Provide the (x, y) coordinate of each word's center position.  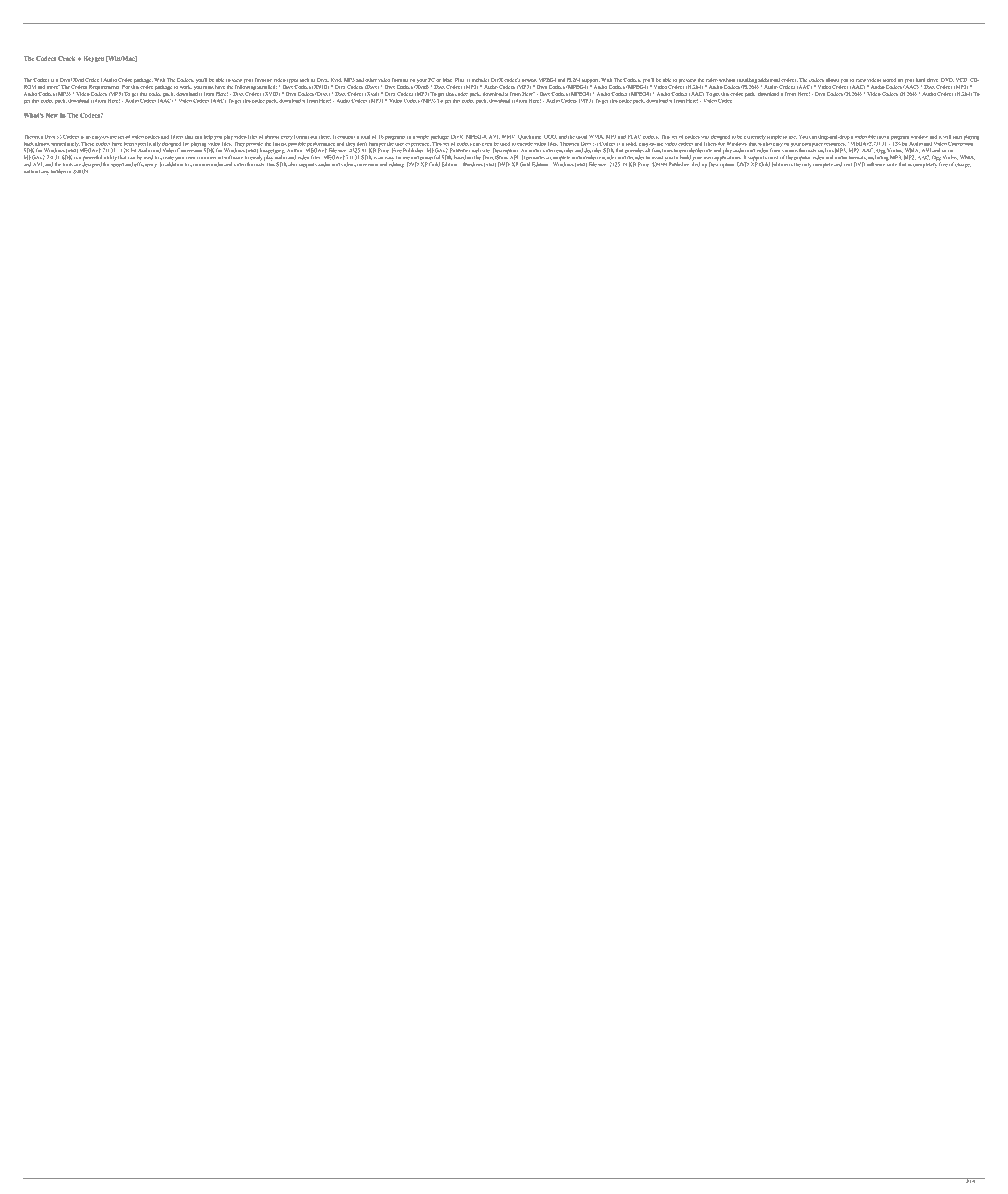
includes (480, 80)
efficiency (145, 165)
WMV (509, 137)
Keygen (93, 59)
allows (832, 80)
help (208, 137)
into (881, 137)
